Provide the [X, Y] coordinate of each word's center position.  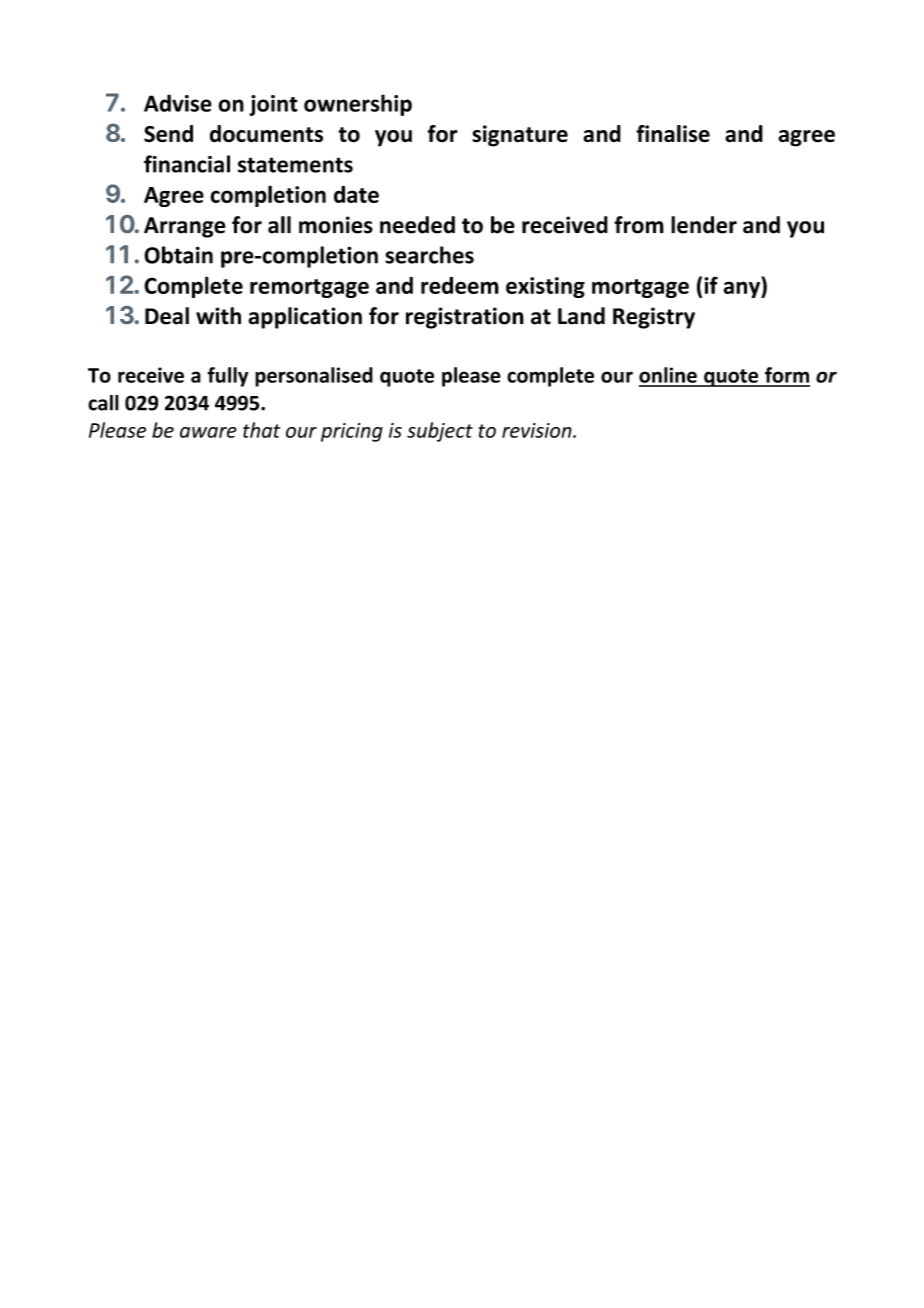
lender [704, 225]
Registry [654, 318]
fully [227, 377]
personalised [314, 377]
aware [208, 432]
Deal [167, 316]
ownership [358, 105]
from [639, 225]
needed [417, 225]
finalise [673, 134]
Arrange [185, 227]
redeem [460, 285]
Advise [178, 103]
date [356, 194]
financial [187, 164]
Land [581, 316]
